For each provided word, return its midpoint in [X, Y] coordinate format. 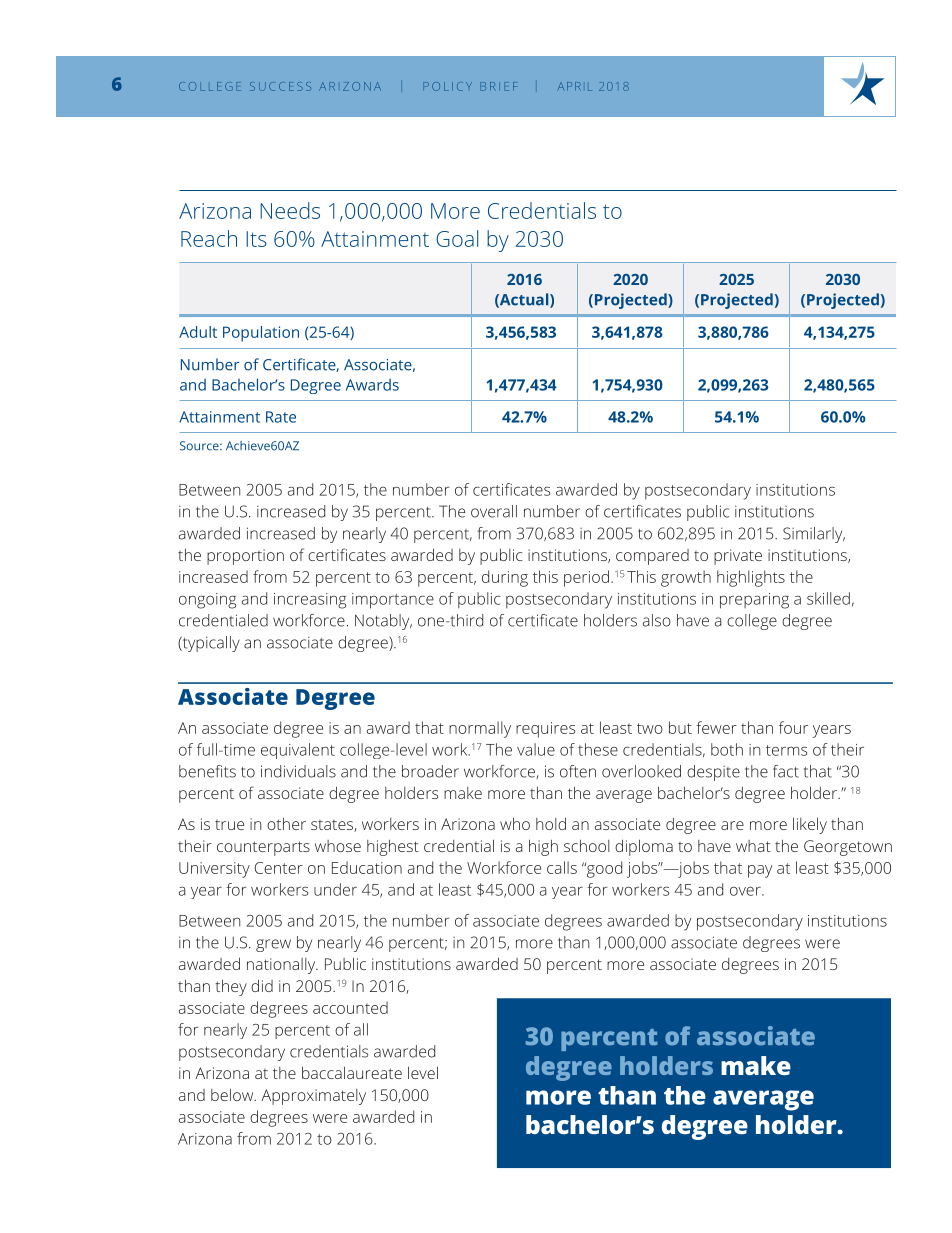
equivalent [298, 751]
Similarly [814, 535]
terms [786, 750]
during [505, 578]
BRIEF [498, 86]
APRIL [575, 86]
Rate [281, 417]
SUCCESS [280, 86]
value [536, 749]
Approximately [313, 1097]
